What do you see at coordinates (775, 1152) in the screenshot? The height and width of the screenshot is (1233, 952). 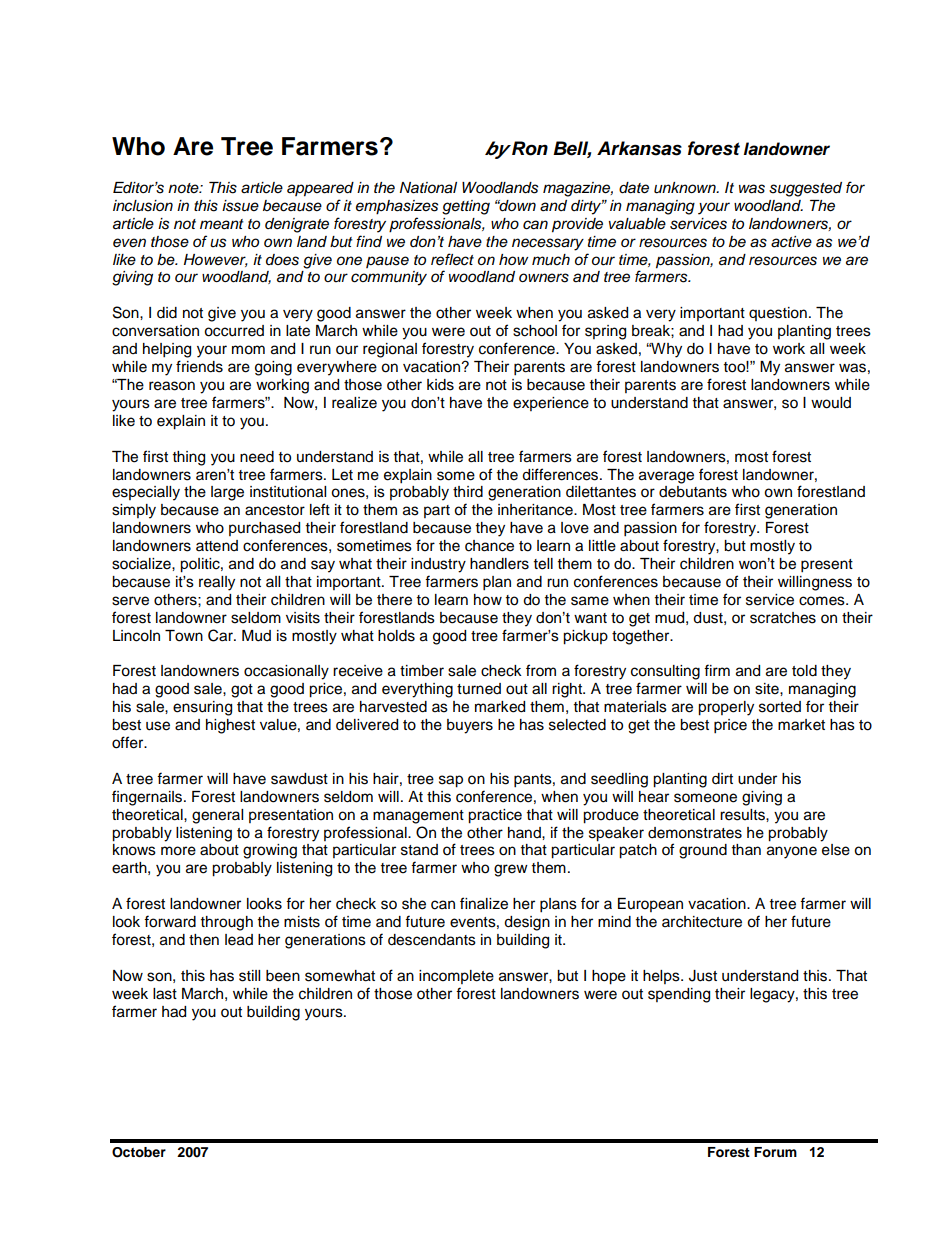 I see `Forum` at bounding box center [775, 1152].
